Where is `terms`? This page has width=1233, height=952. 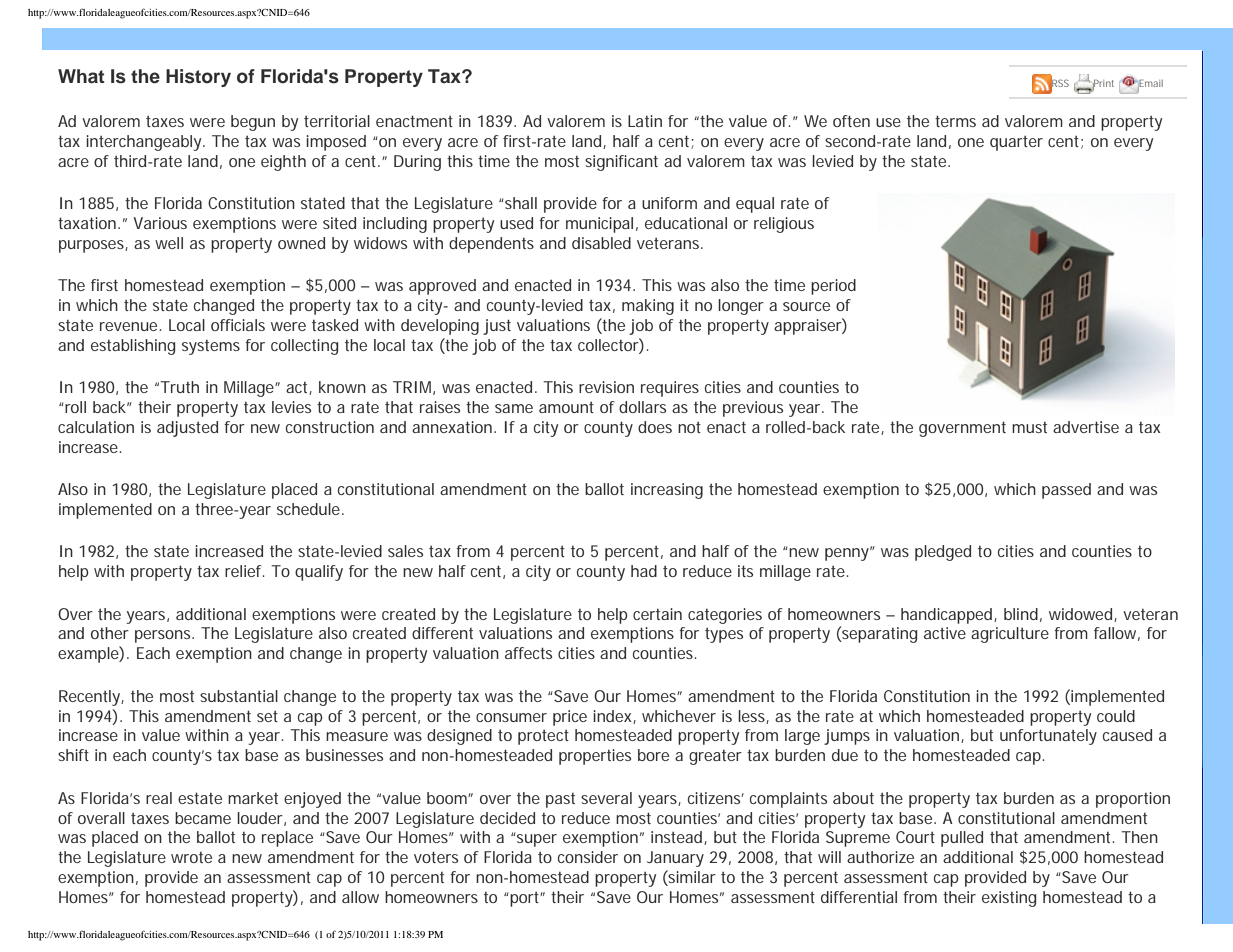 terms is located at coordinates (955, 121).
